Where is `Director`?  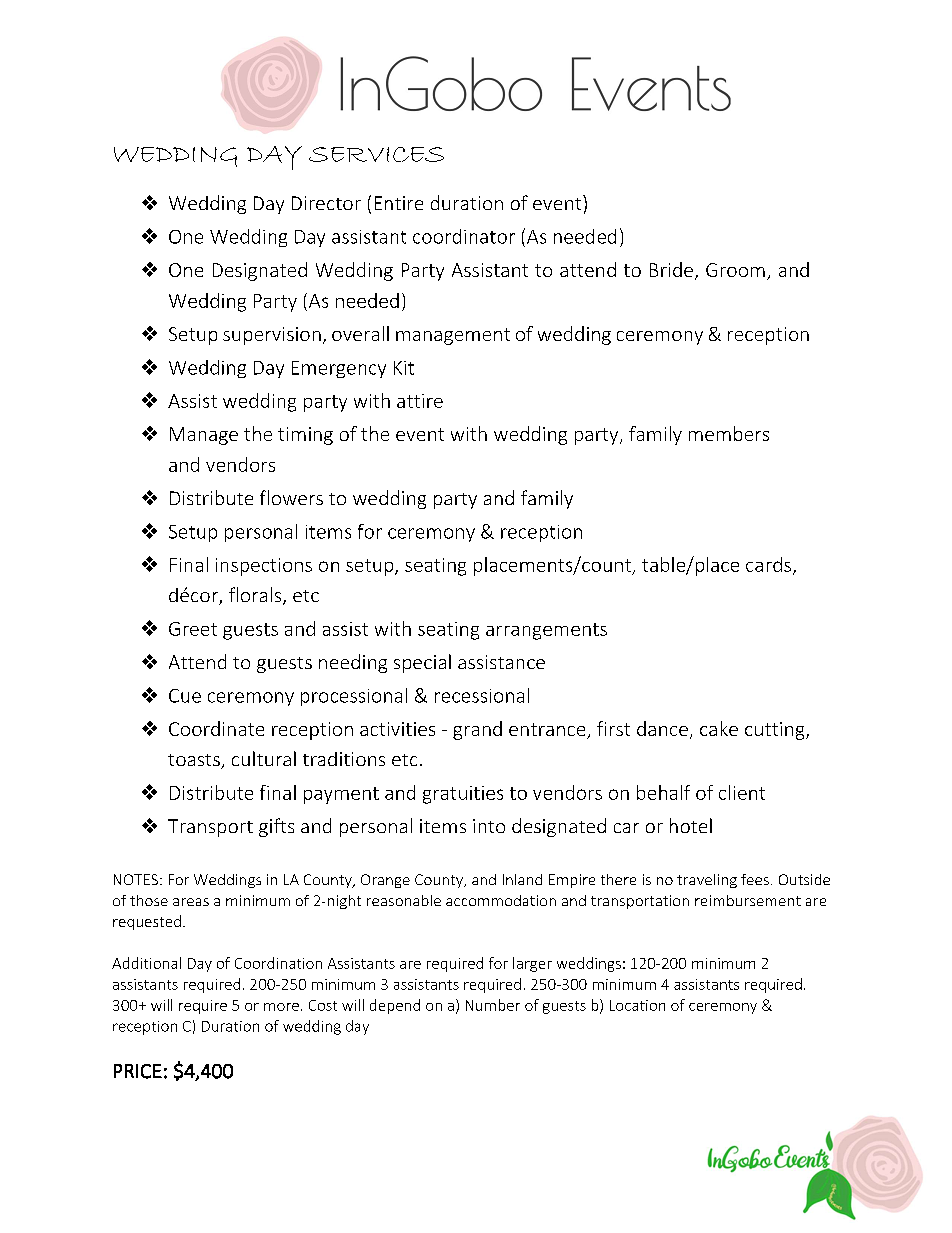
Director is located at coordinates (326, 203).
